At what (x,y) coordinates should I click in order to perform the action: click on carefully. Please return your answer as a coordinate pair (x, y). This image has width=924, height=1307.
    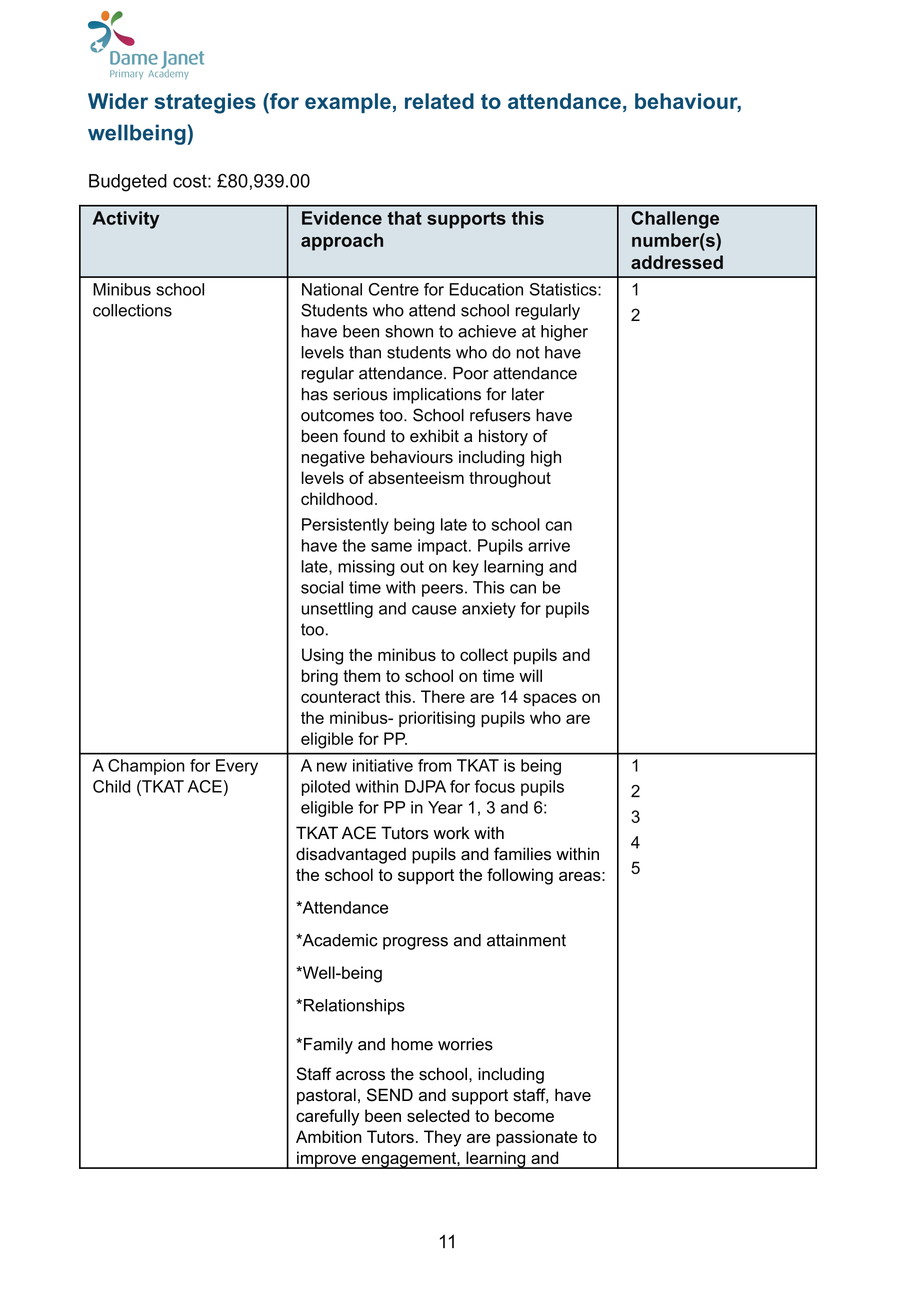
    Looking at the image, I should click on (328, 1117).
